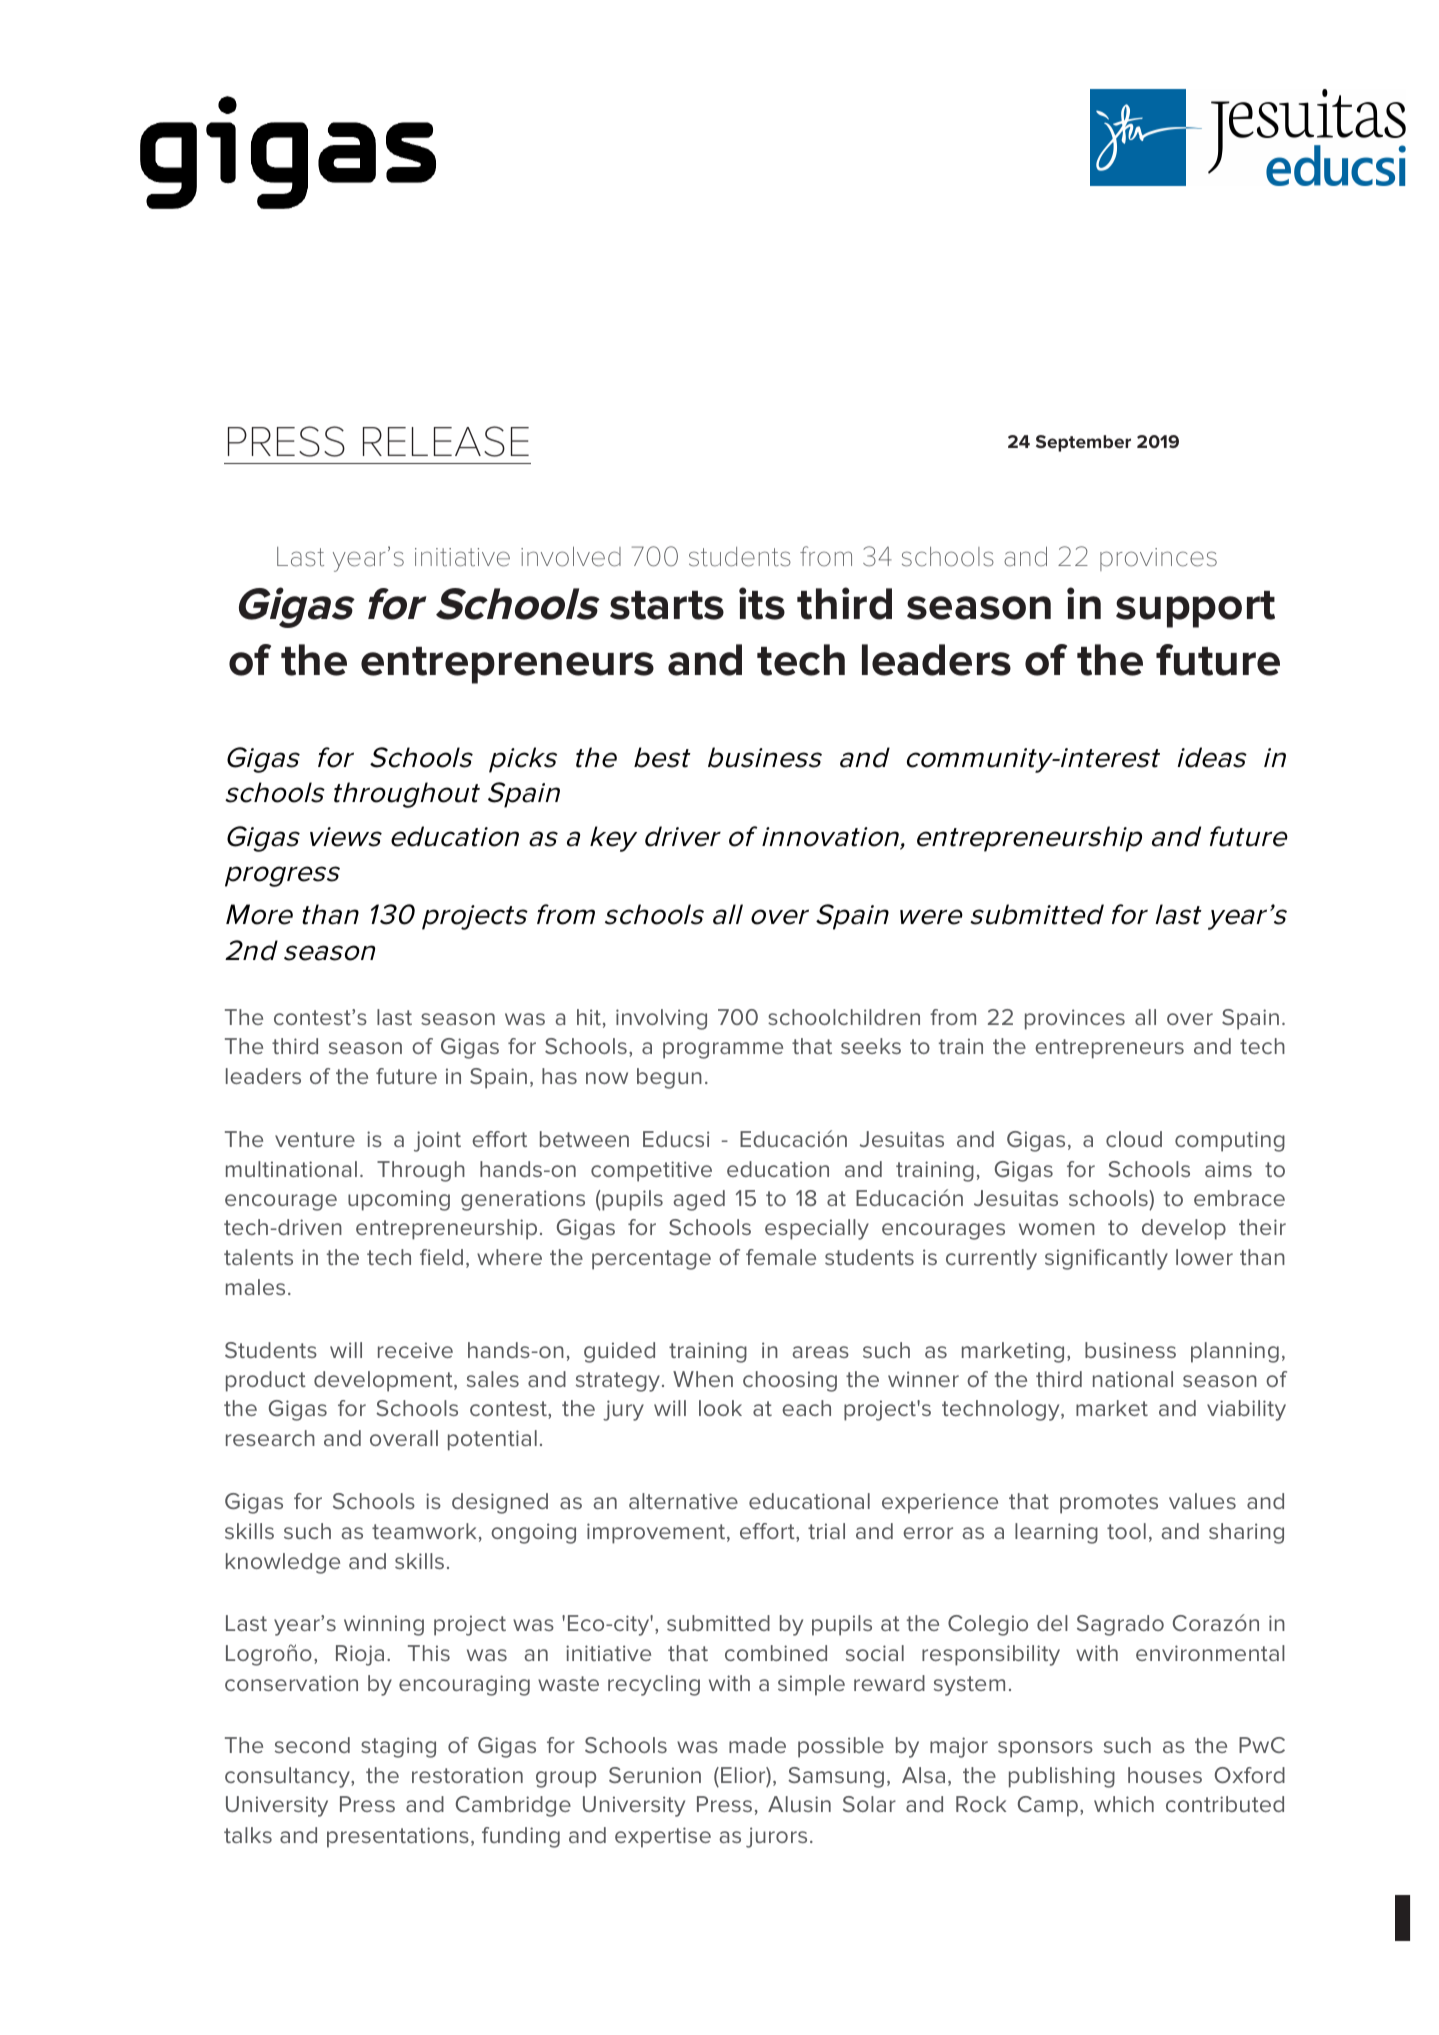 Image resolution: width=1439 pixels, height=2035 pixels. Describe the element at coordinates (1083, 443) in the screenshot. I see `September` at that location.
